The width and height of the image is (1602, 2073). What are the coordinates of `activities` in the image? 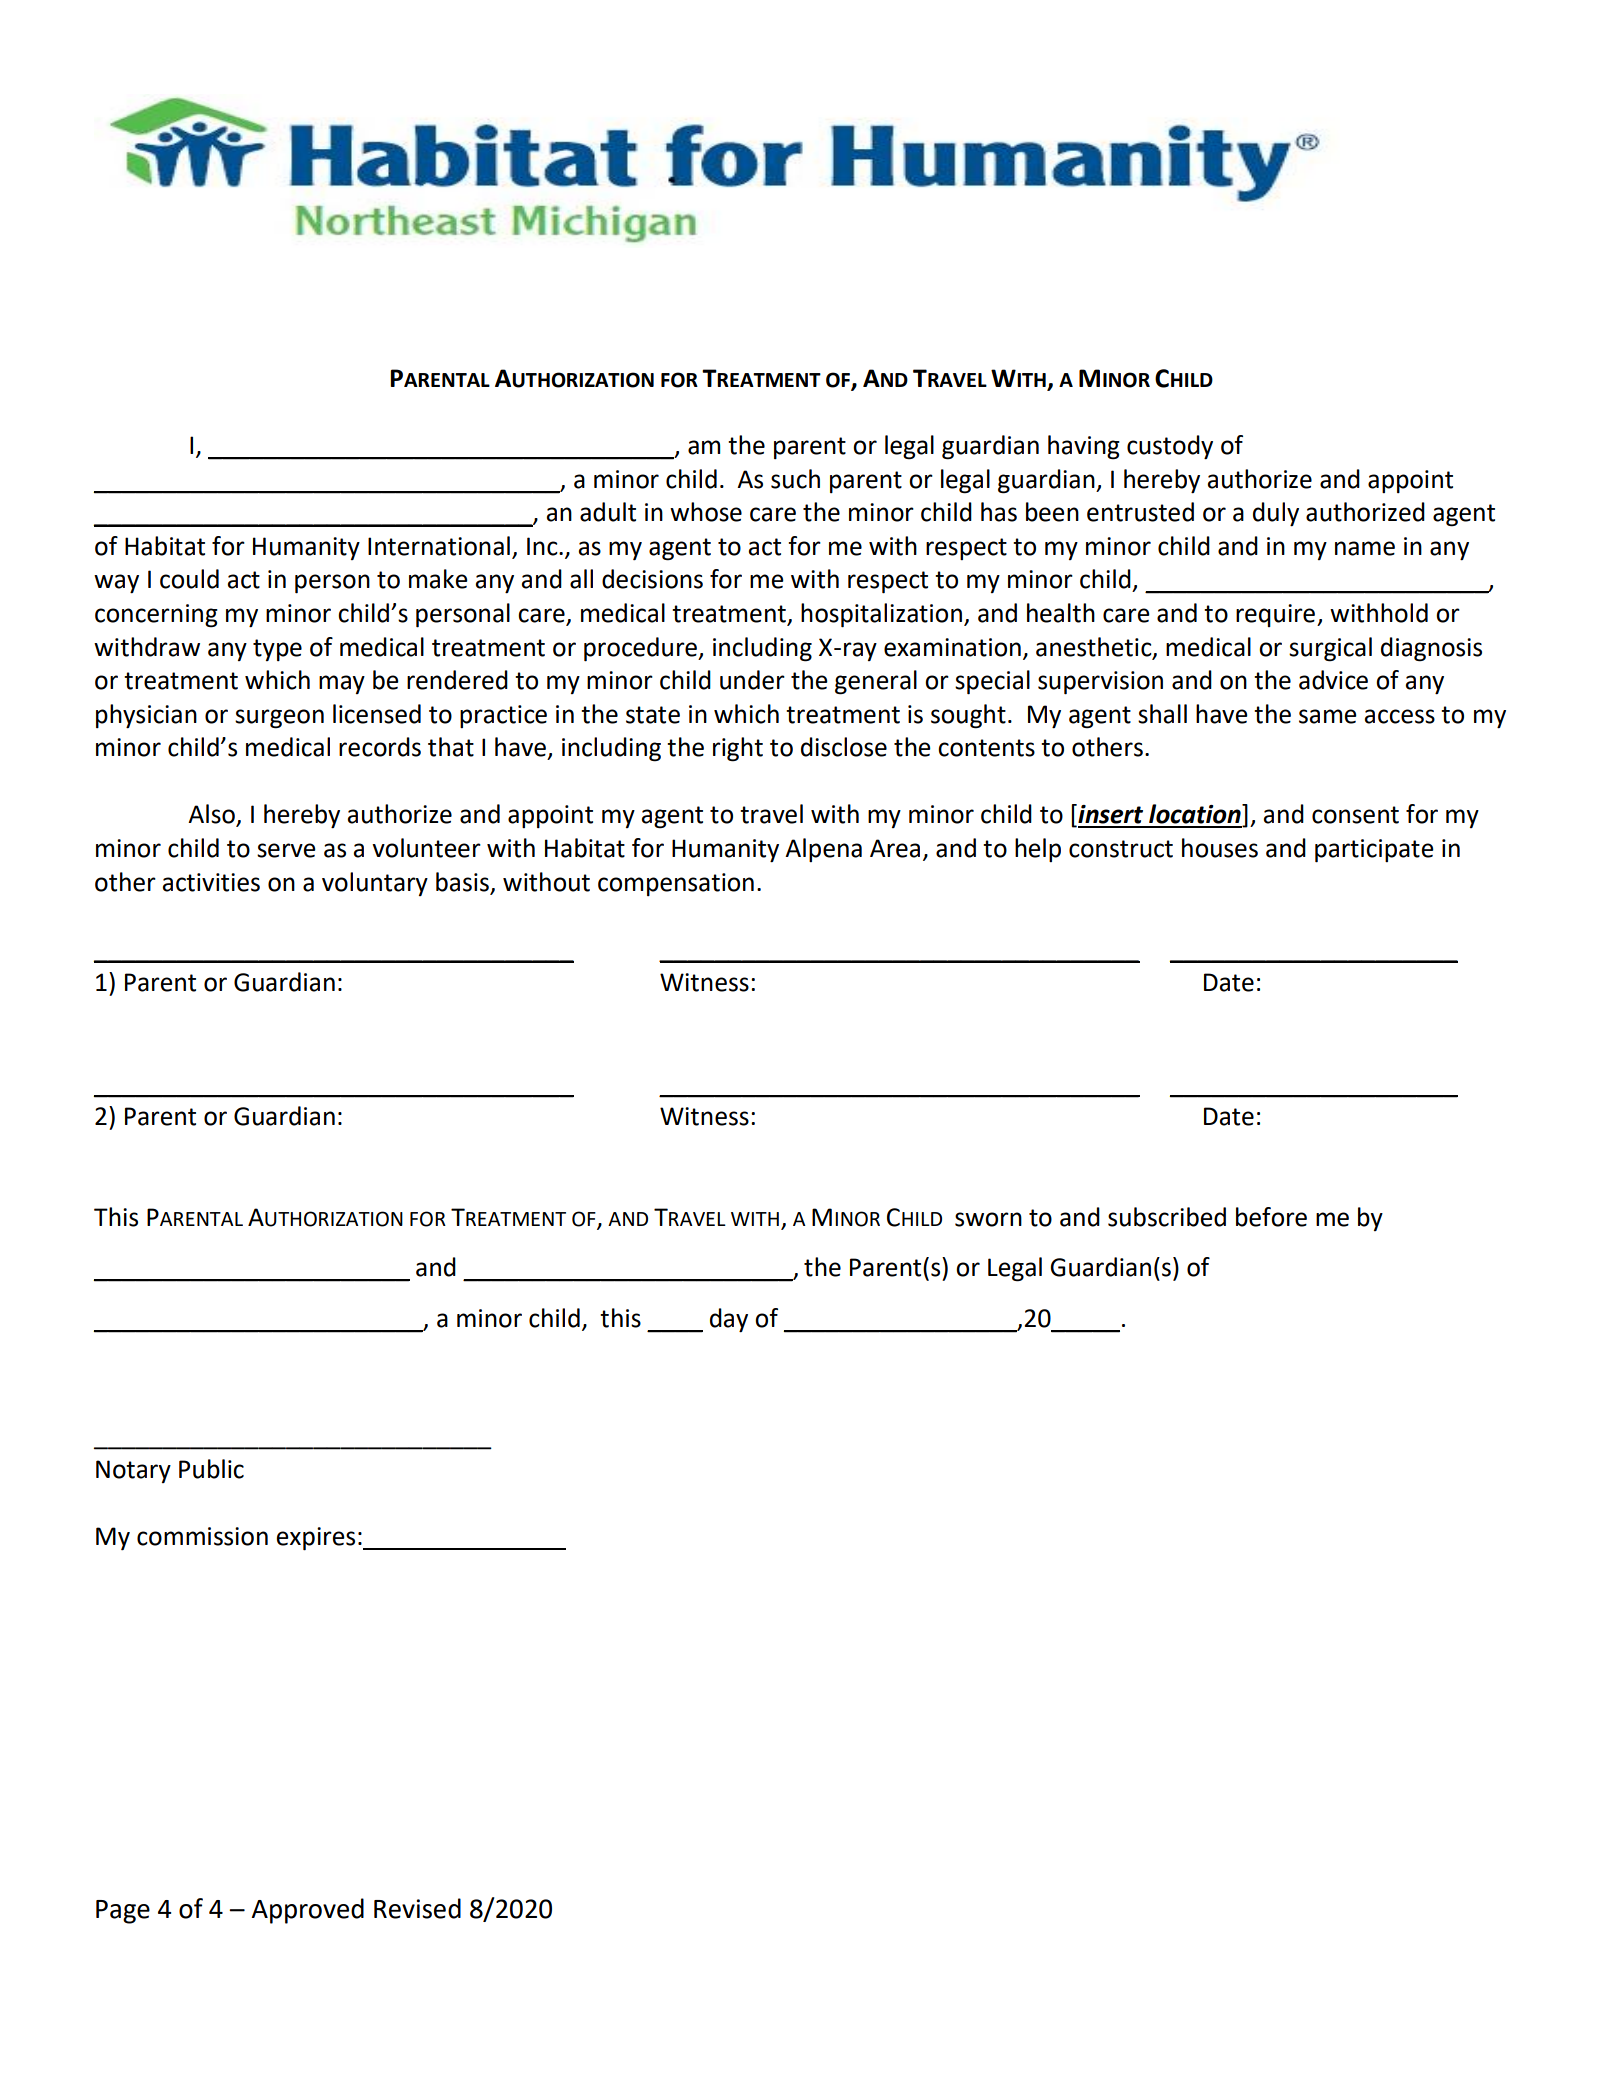 It's located at (211, 882).
